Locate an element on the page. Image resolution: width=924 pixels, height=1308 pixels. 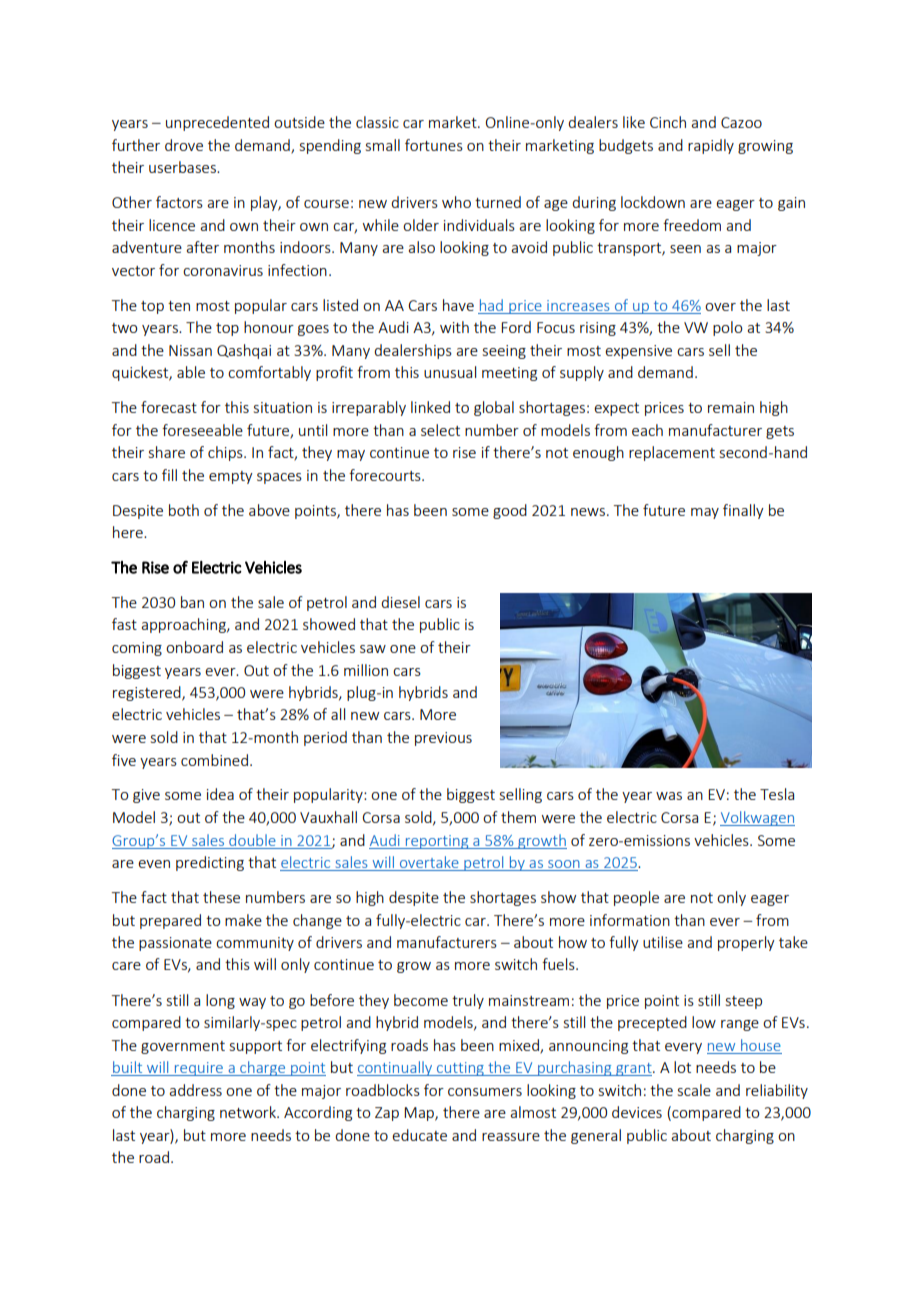
finally is located at coordinates (743, 511).
